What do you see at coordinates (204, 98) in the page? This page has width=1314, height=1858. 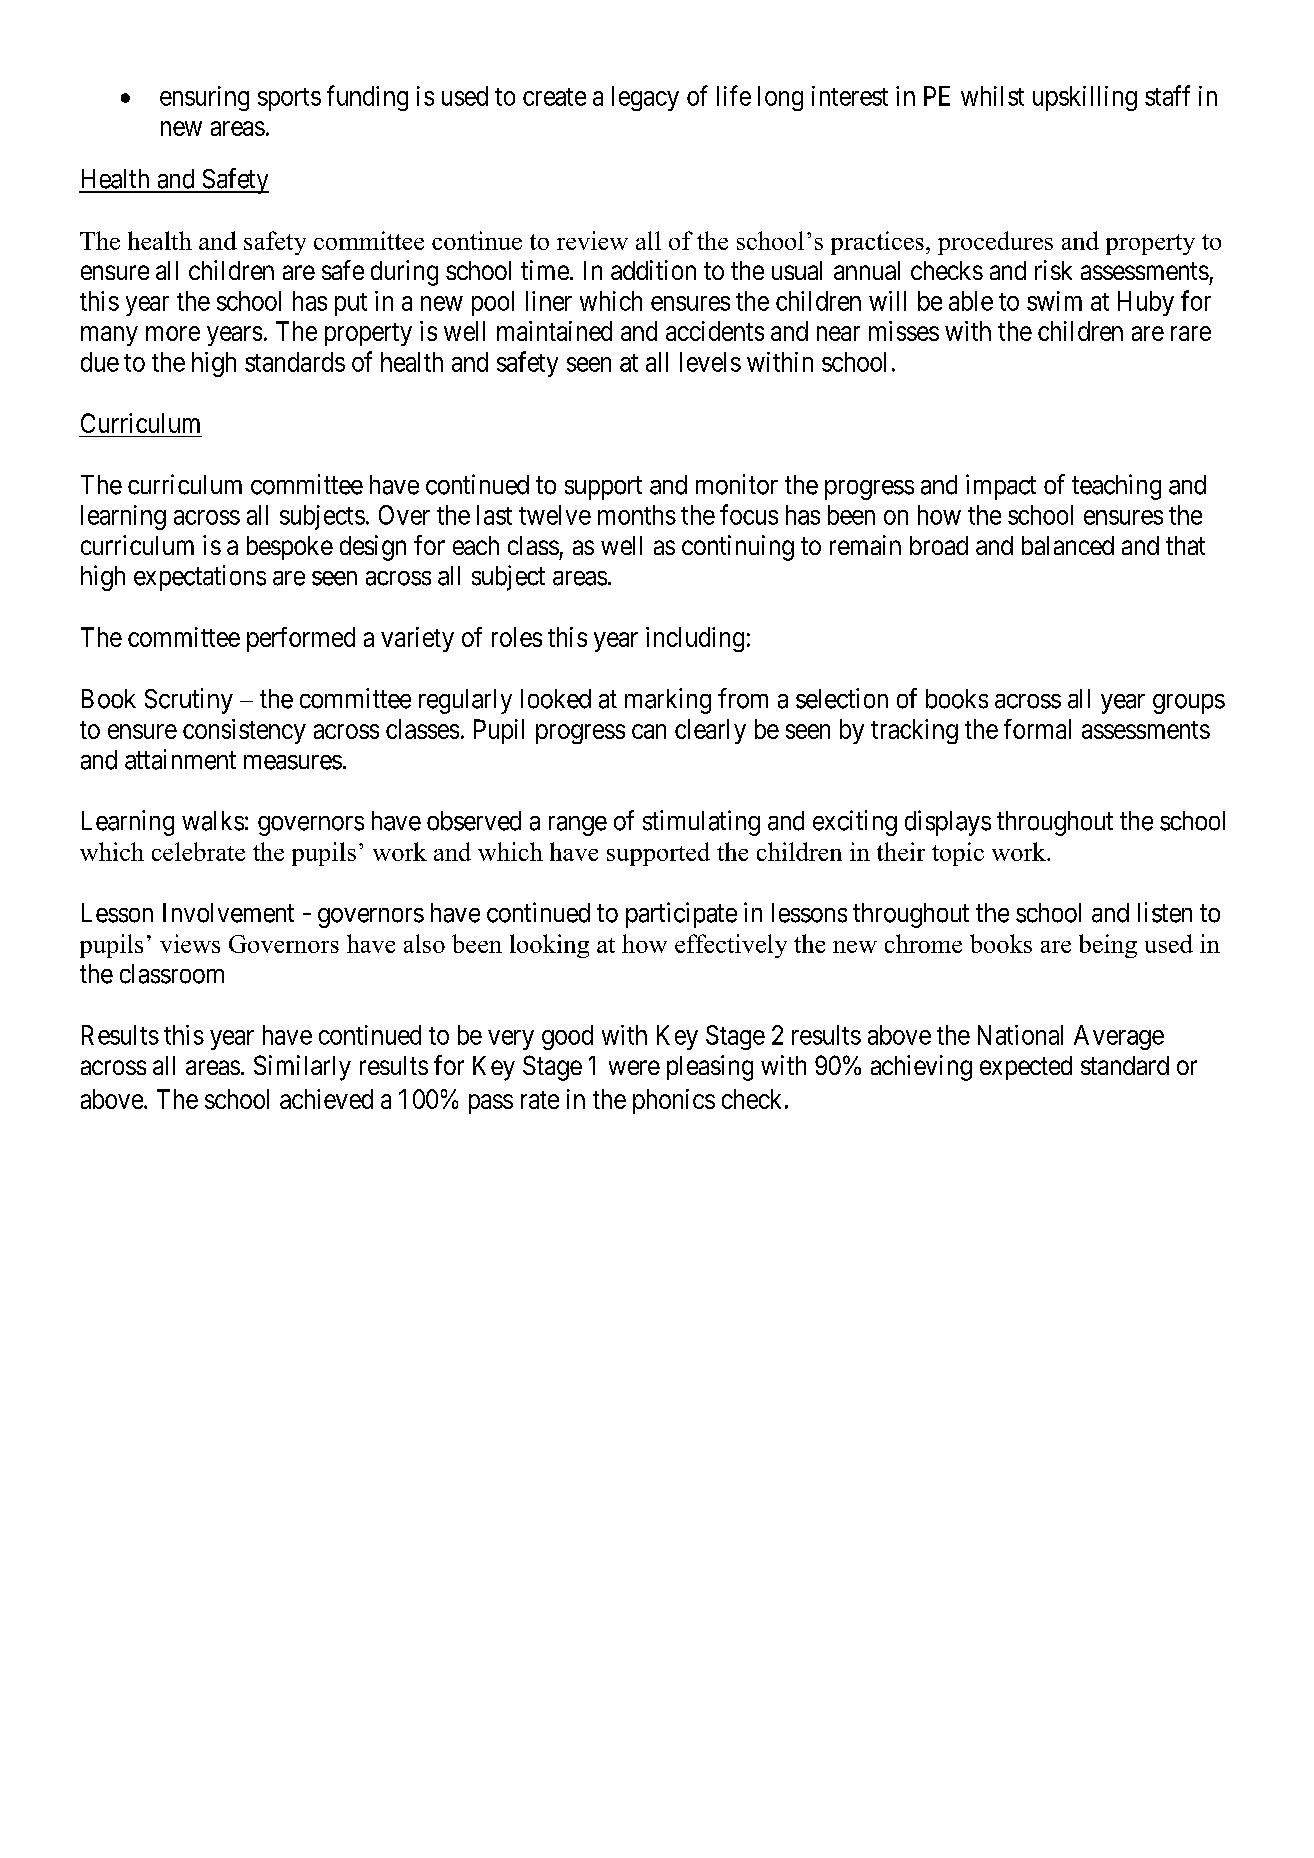 I see `ensuring` at bounding box center [204, 98].
